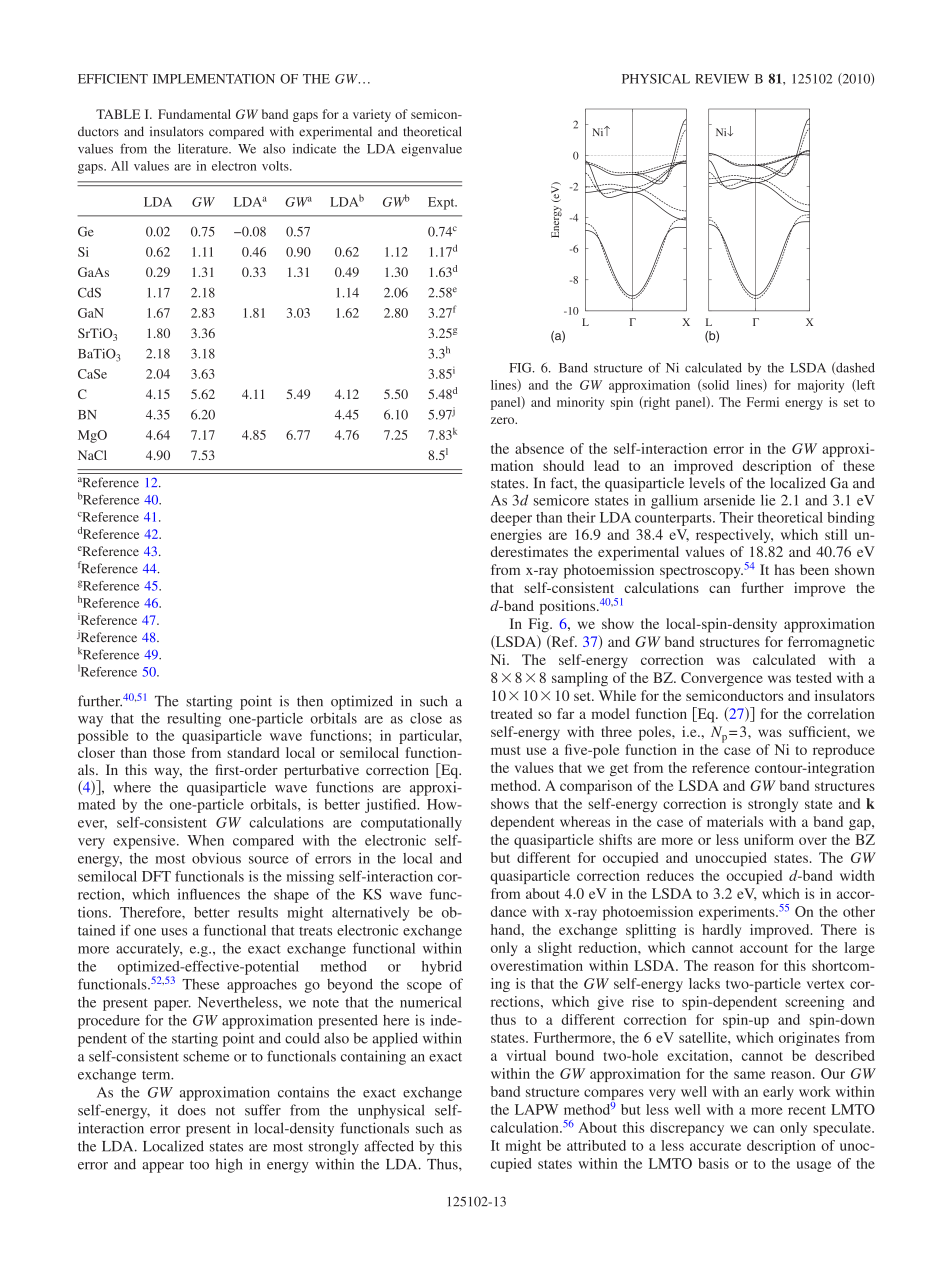 The width and height of the image is (952, 1270). What do you see at coordinates (389, 1146) in the image?
I see `affected` at bounding box center [389, 1146].
